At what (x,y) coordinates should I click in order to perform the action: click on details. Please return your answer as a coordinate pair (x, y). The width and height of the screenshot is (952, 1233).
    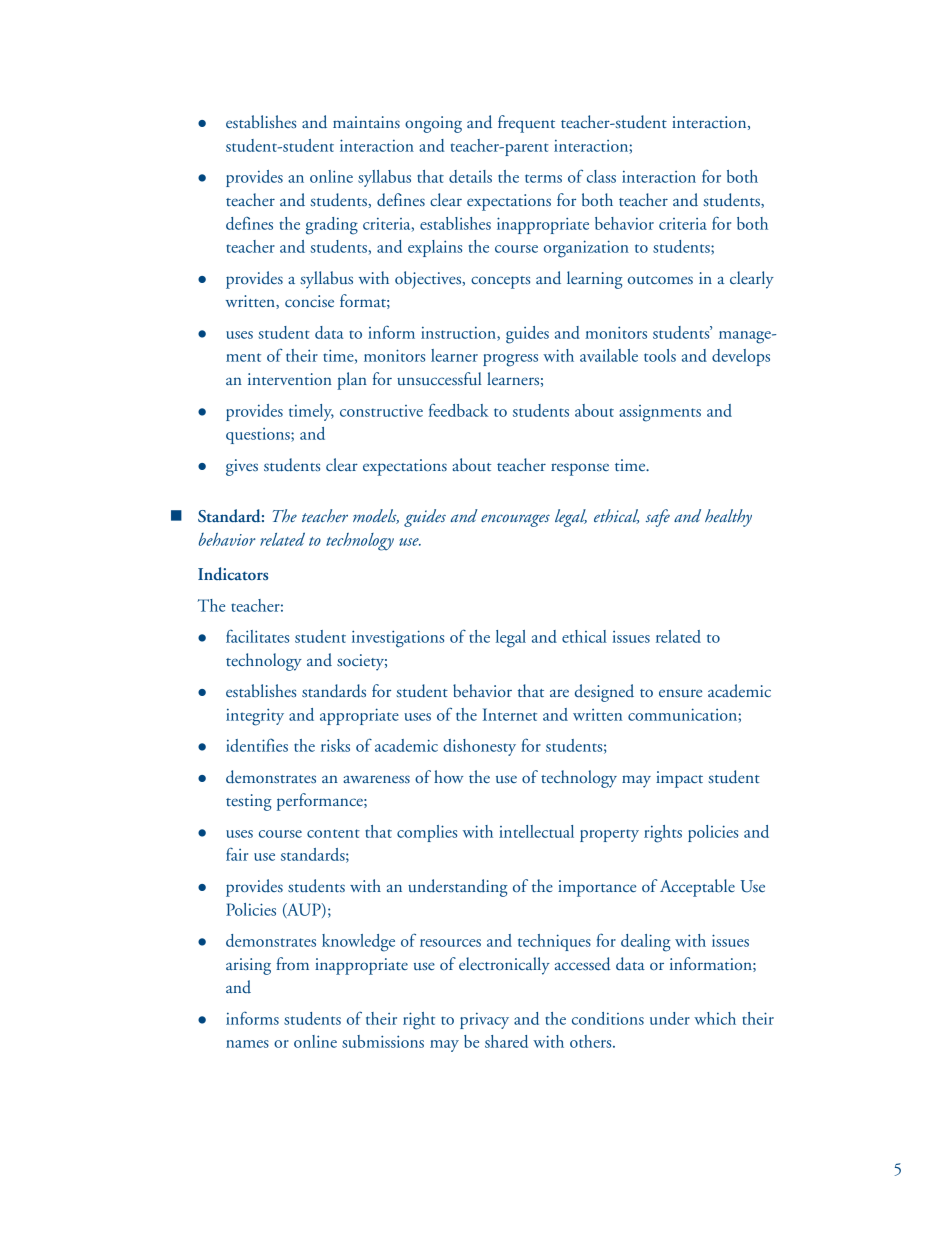
    Looking at the image, I should click on (470, 176).
